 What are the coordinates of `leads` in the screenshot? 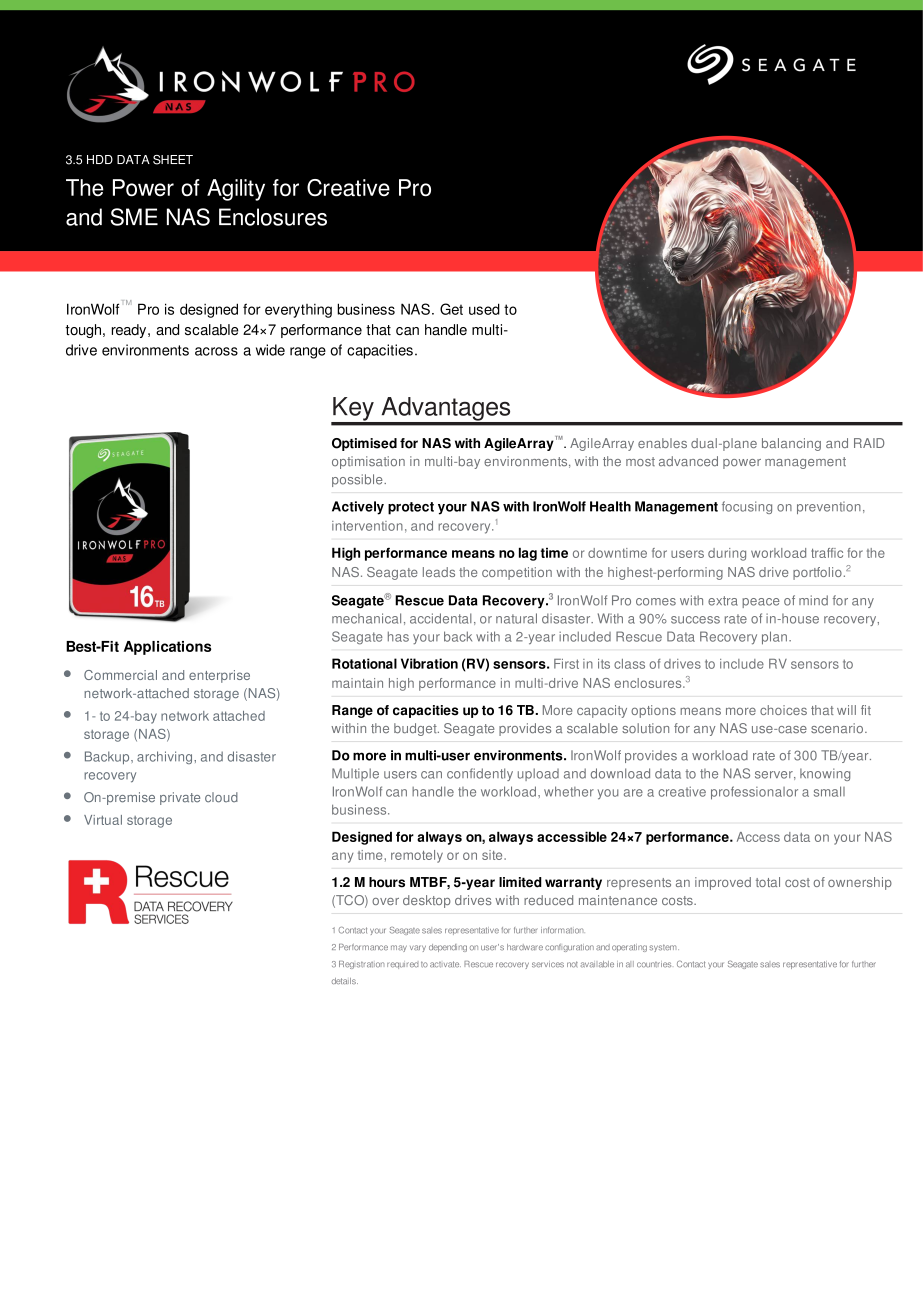 It's located at (439, 572).
